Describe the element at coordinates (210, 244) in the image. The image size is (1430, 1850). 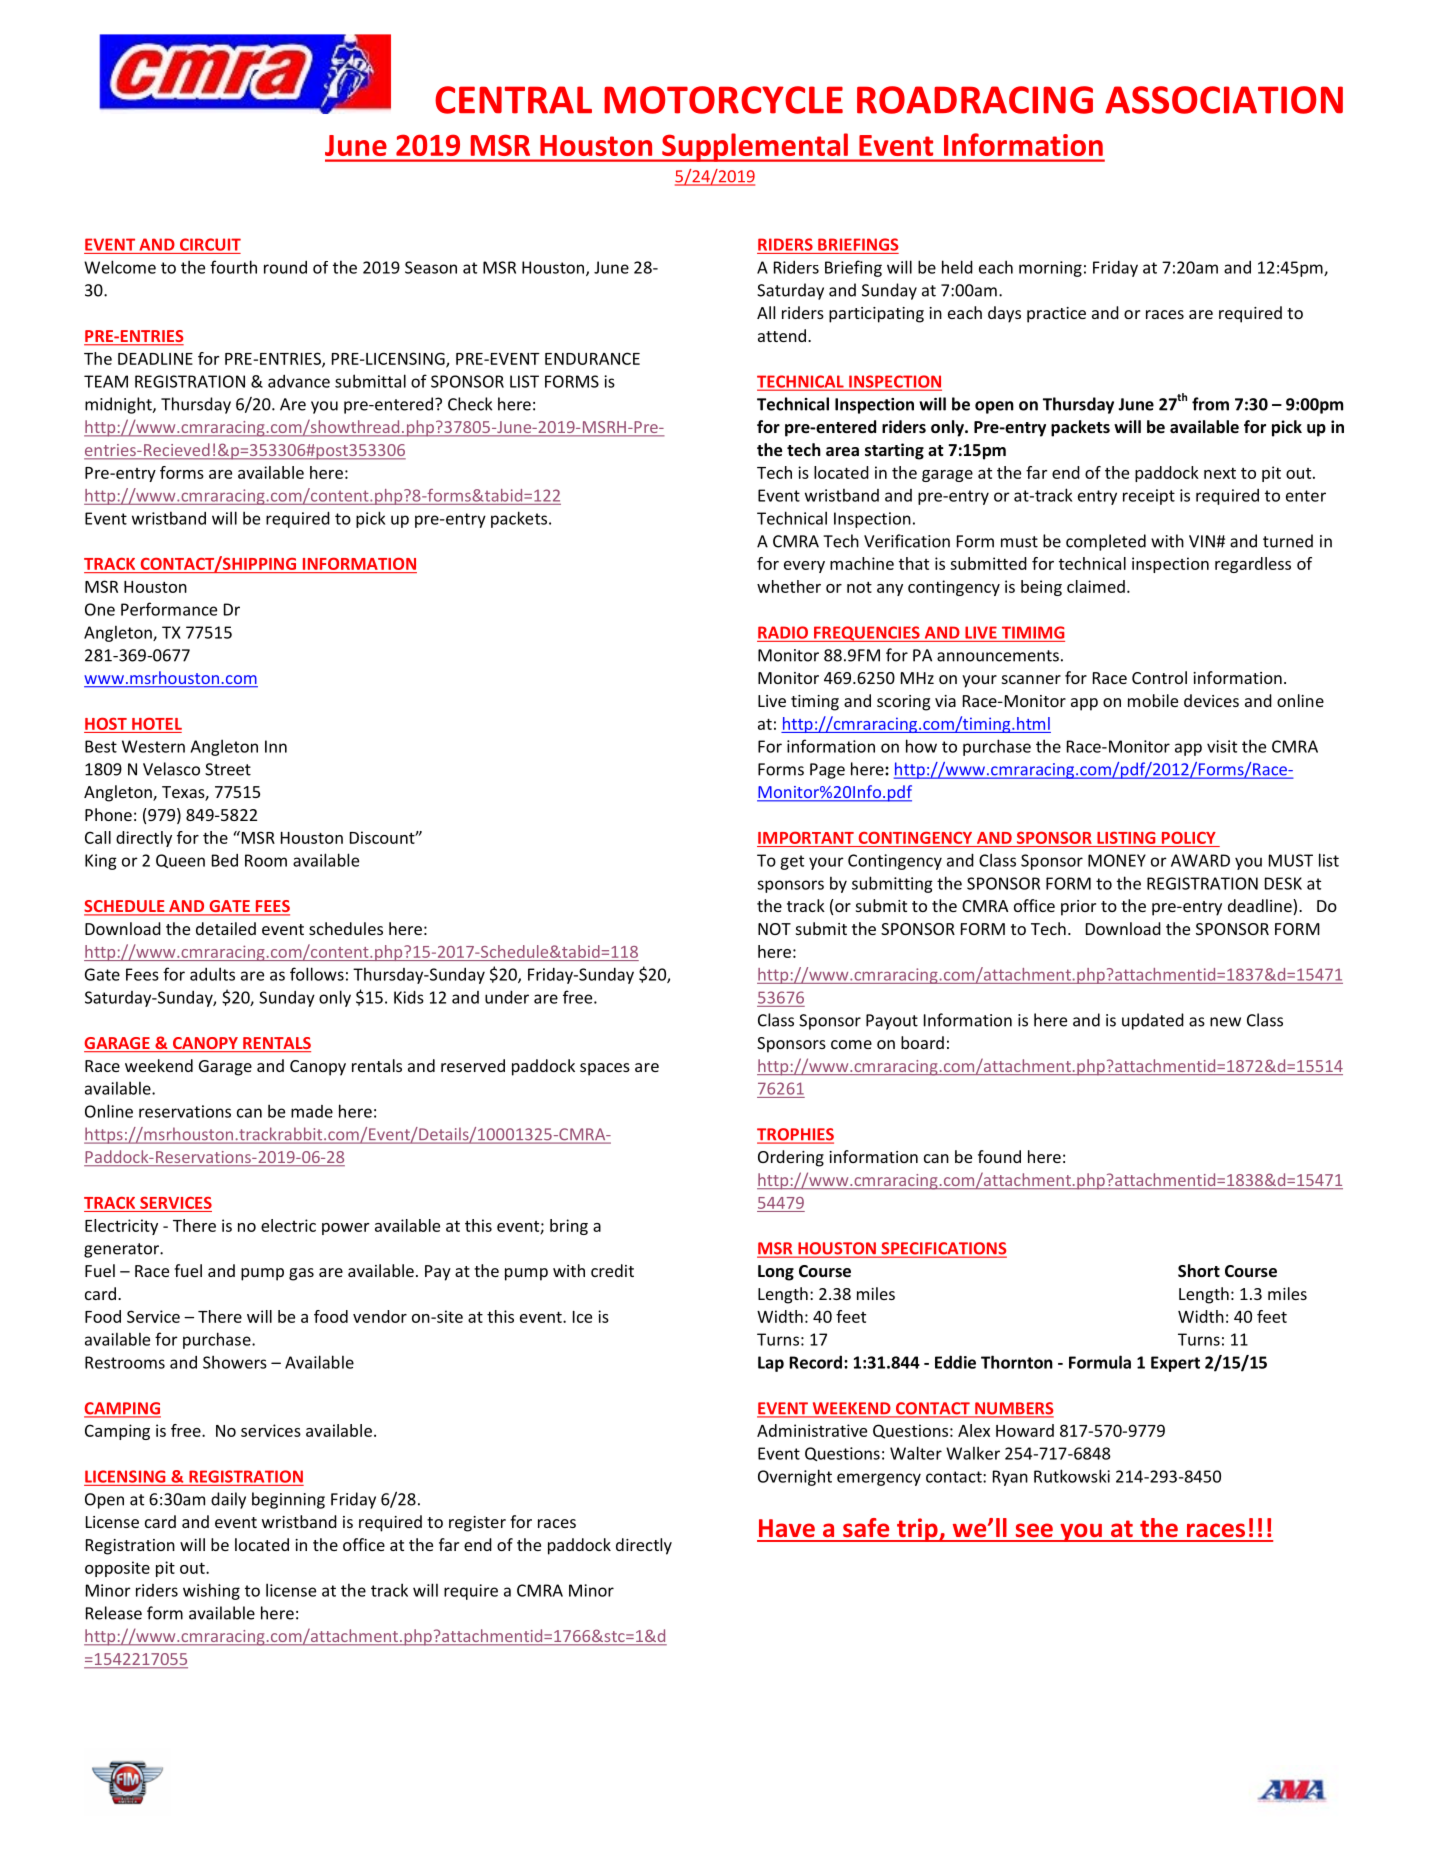
I see `CIRCUIT` at that location.
